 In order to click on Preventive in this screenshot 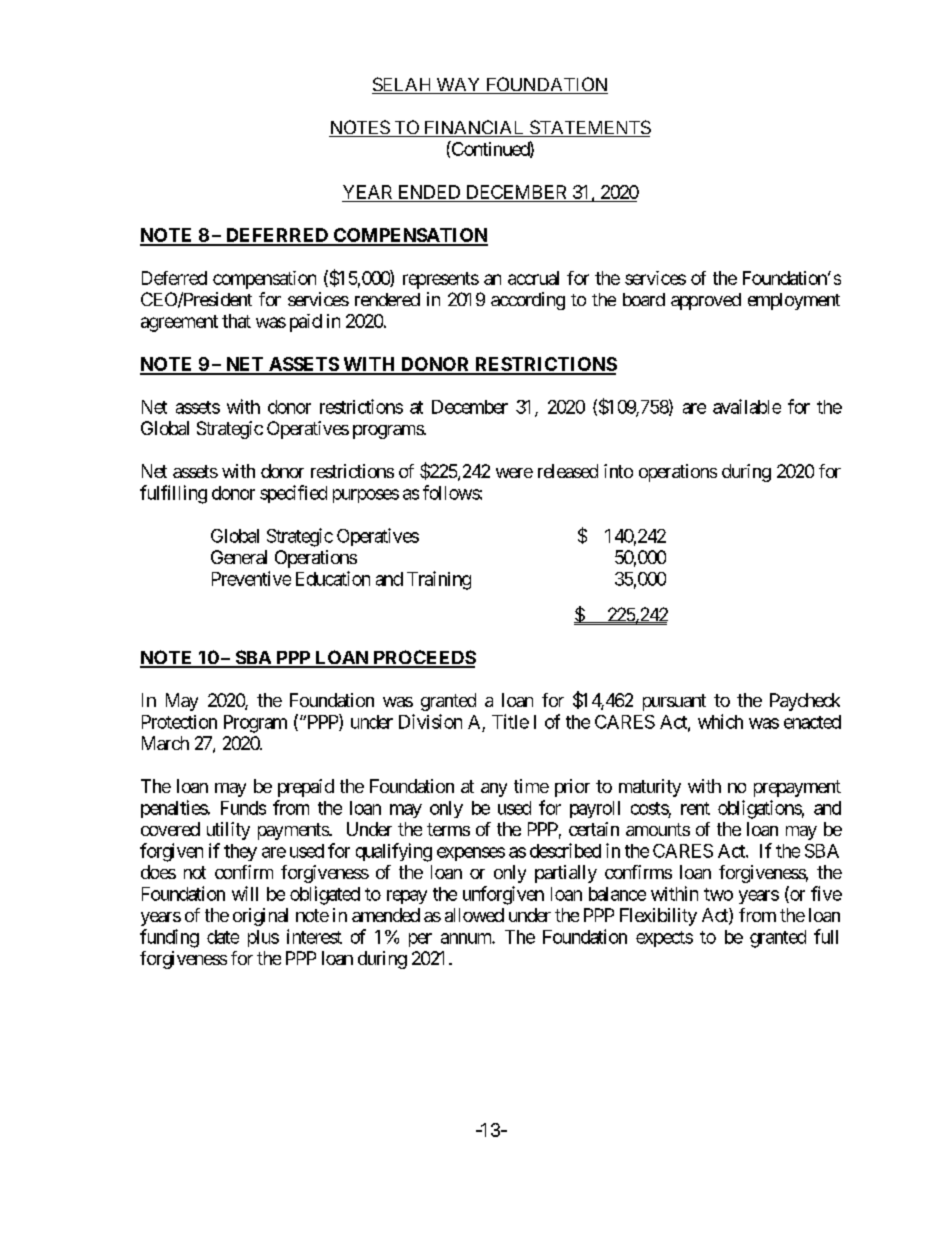, I will do `click(251, 578)`.
